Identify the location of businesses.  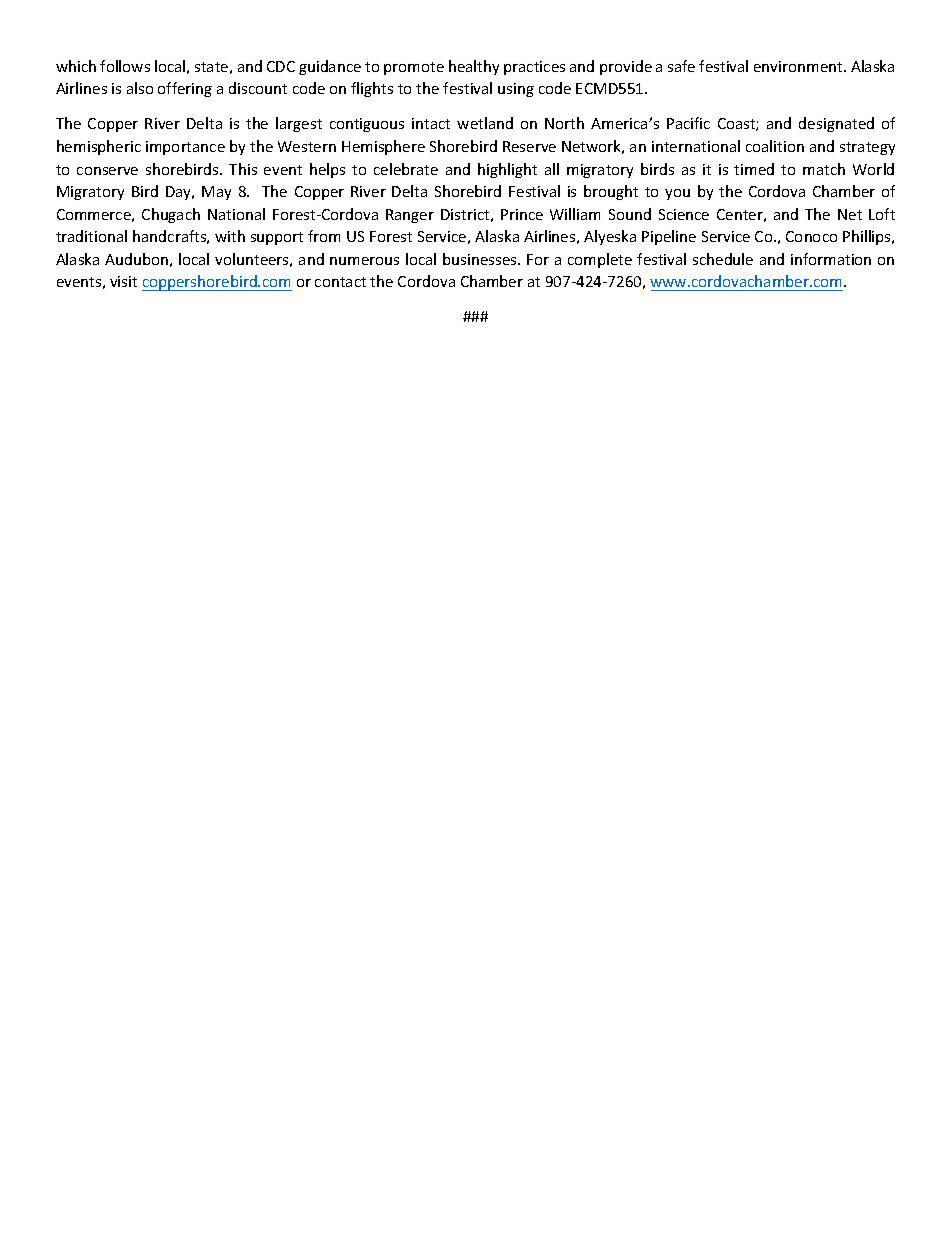
(481, 259).
